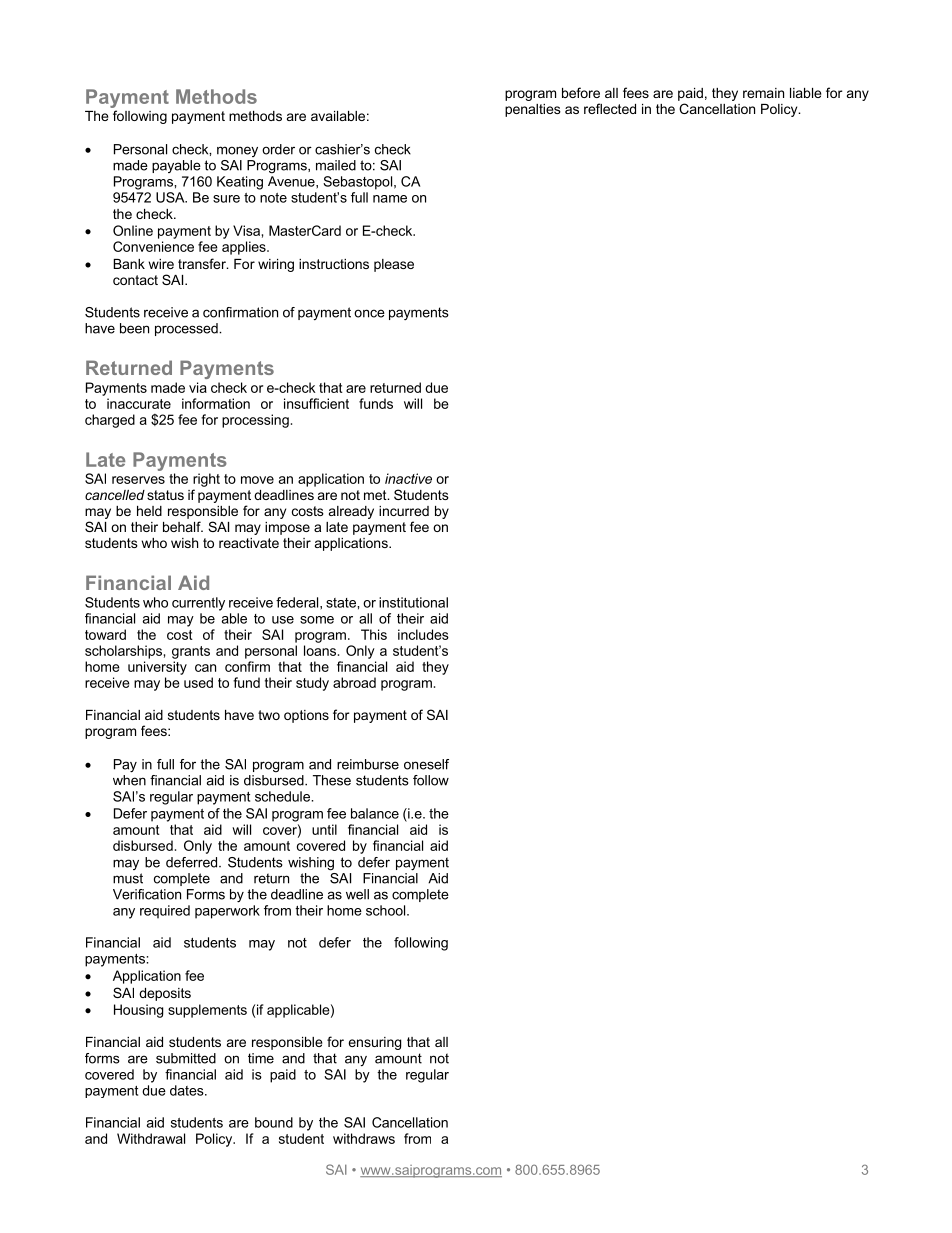 Image resolution: width=952 pixels, height=1233 pixels. What do you see at coordinates (237, 151) in the screenshot?
I see `money` at bounding box center [237, 151].
